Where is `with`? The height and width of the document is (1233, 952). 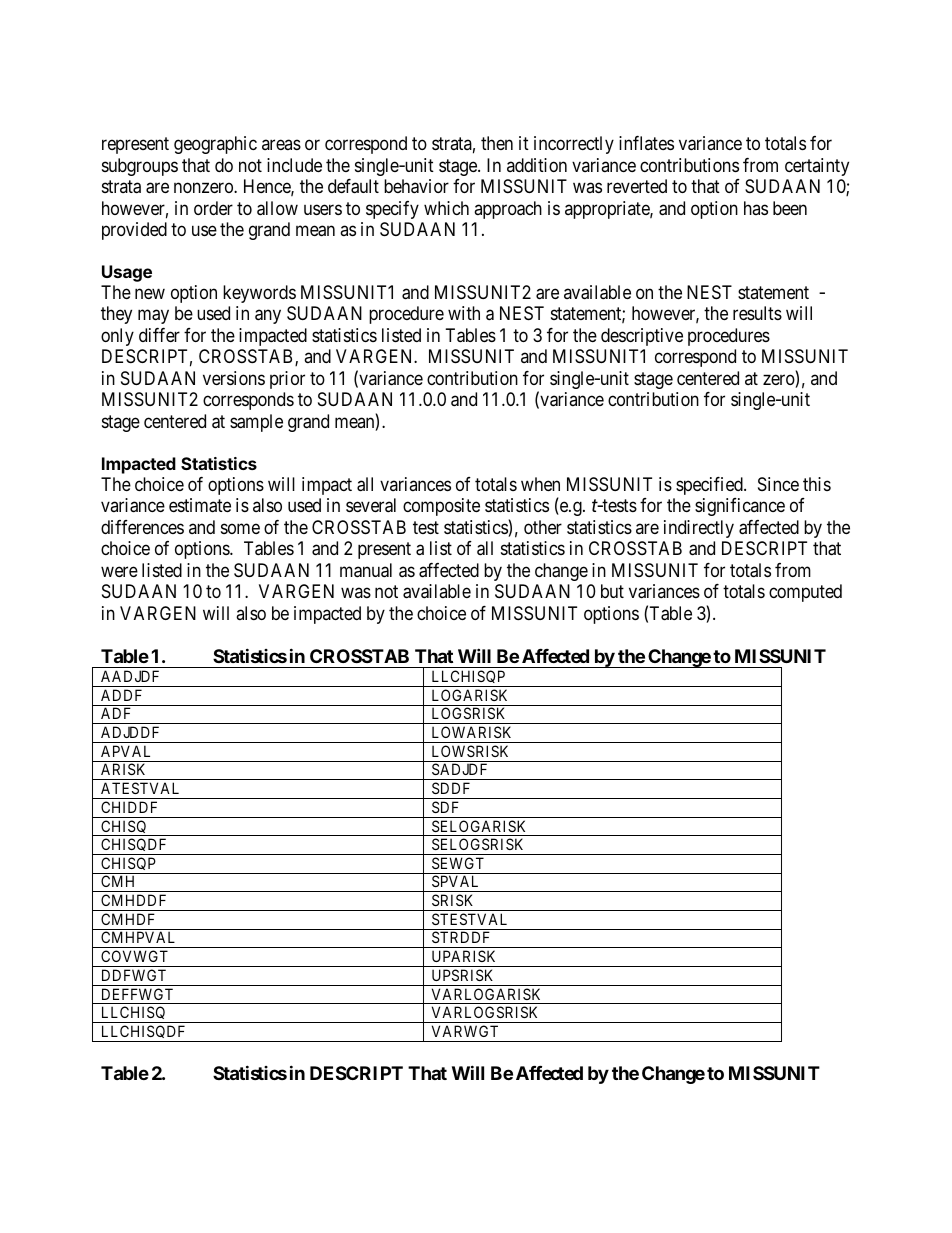
with is located at coordinates (464, 313).
